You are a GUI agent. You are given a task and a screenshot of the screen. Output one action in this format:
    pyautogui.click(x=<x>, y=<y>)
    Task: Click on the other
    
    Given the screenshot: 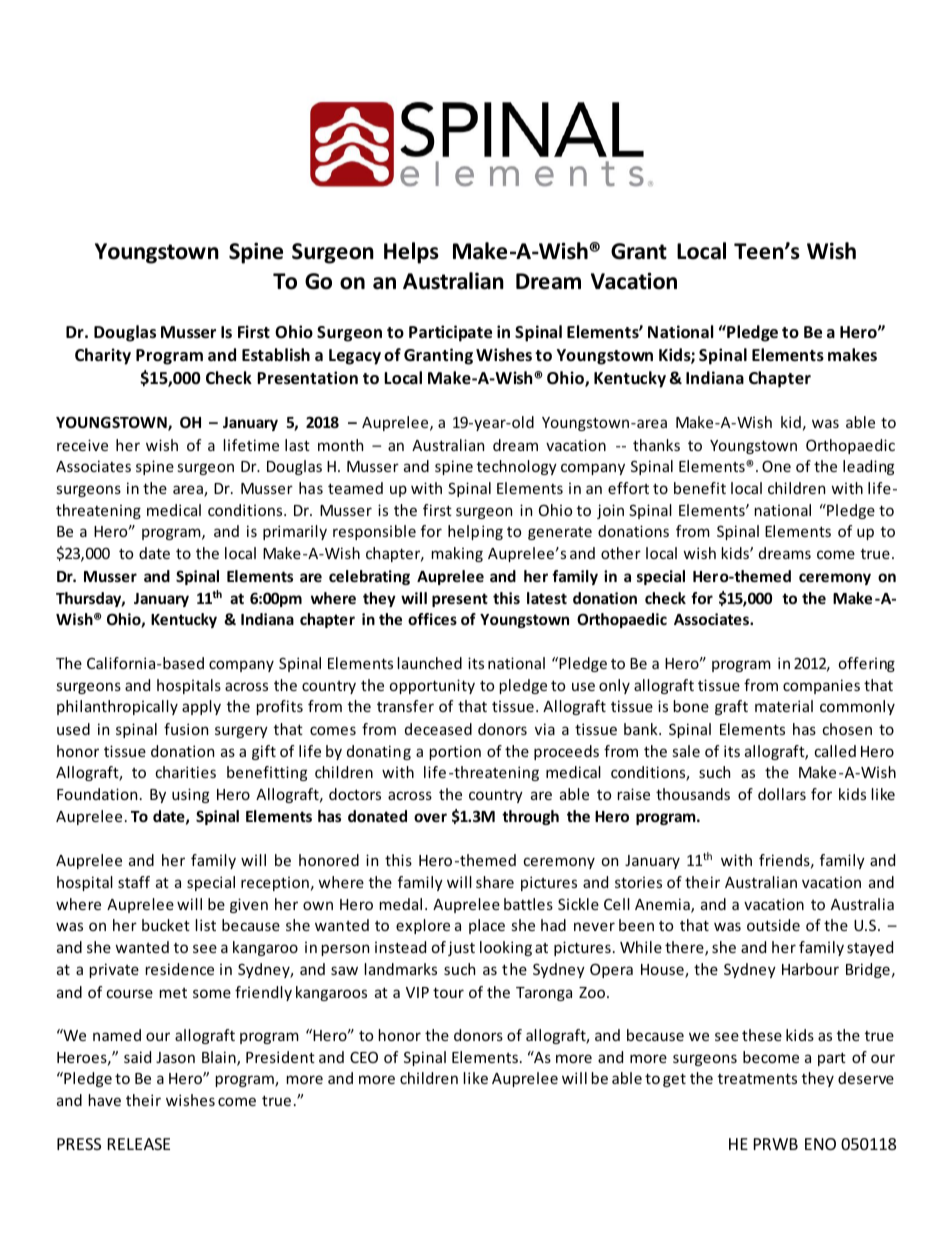 What is the action you would take?
    pyautogui.click(x=621, y=553)
